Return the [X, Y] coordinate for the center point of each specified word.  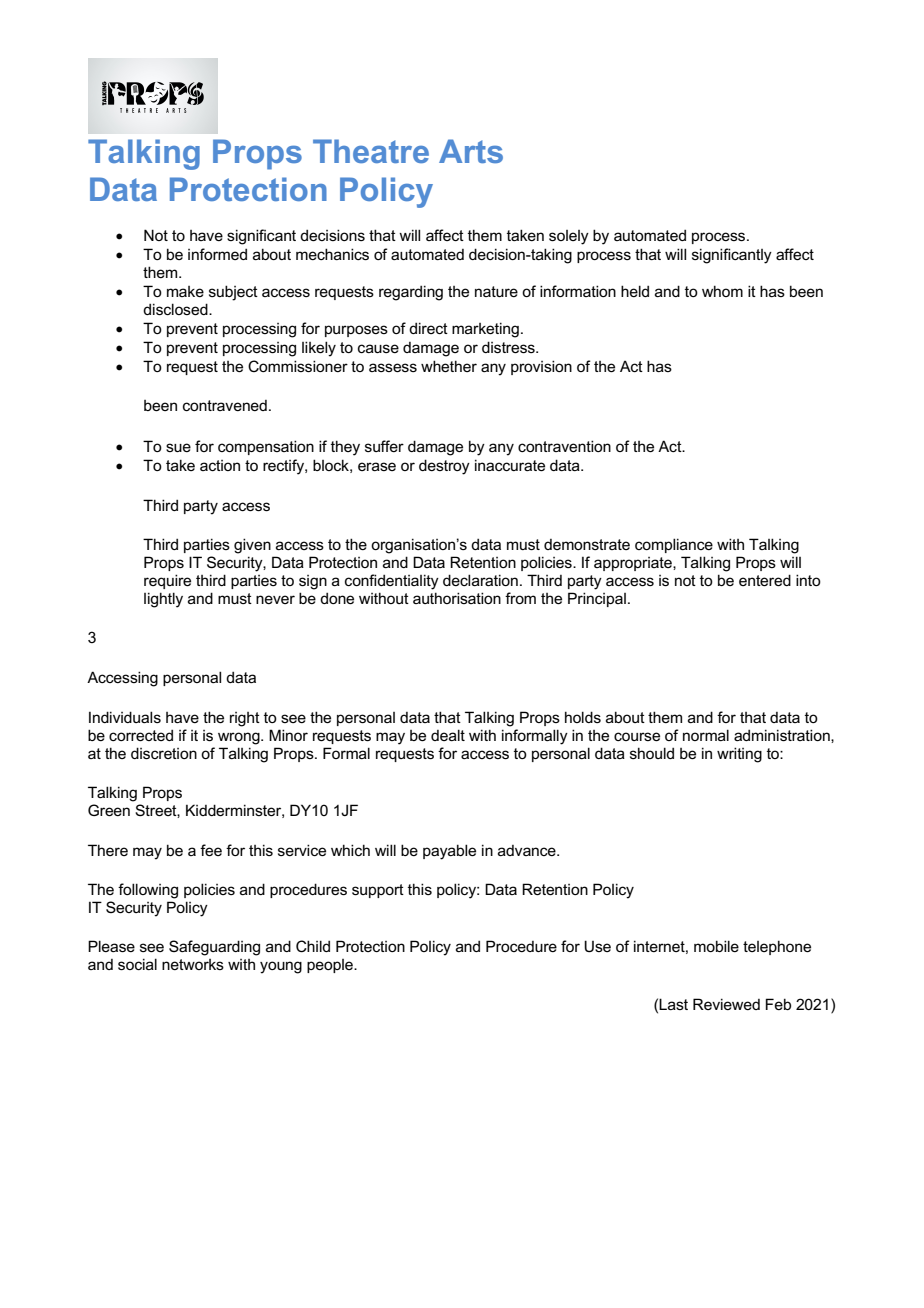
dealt [448, 735]
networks [193, 964]
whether [449, 366]
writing [739, 755]
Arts [471, 151]
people [331, 966]
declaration [480, 580]
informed [217, 254]
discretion [164, 753]
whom [722, 291]
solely [569, 237]
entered [765, 580]
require [167, 581]
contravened [225, 405]
